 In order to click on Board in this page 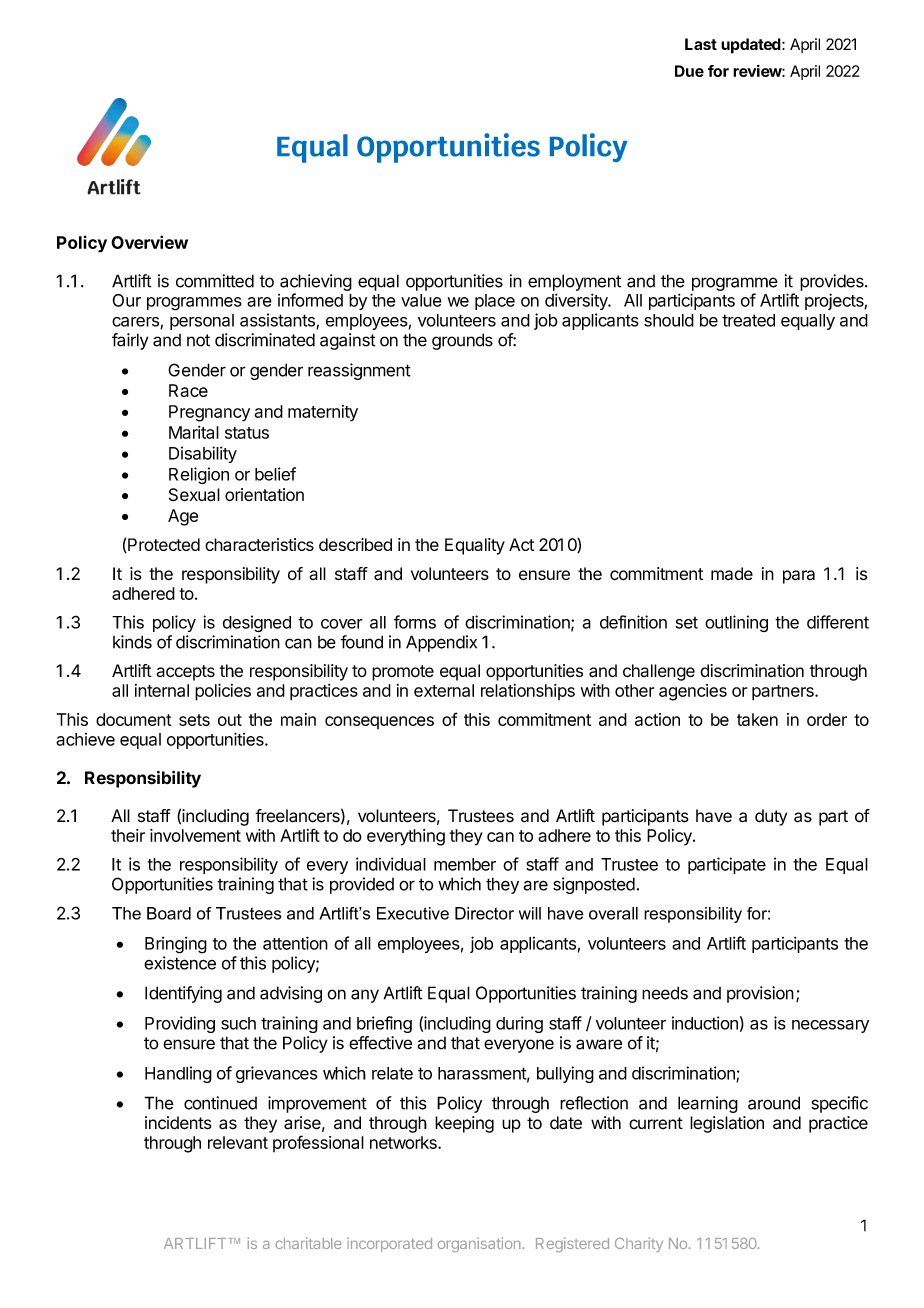, I will do `click(169, 913)`.
